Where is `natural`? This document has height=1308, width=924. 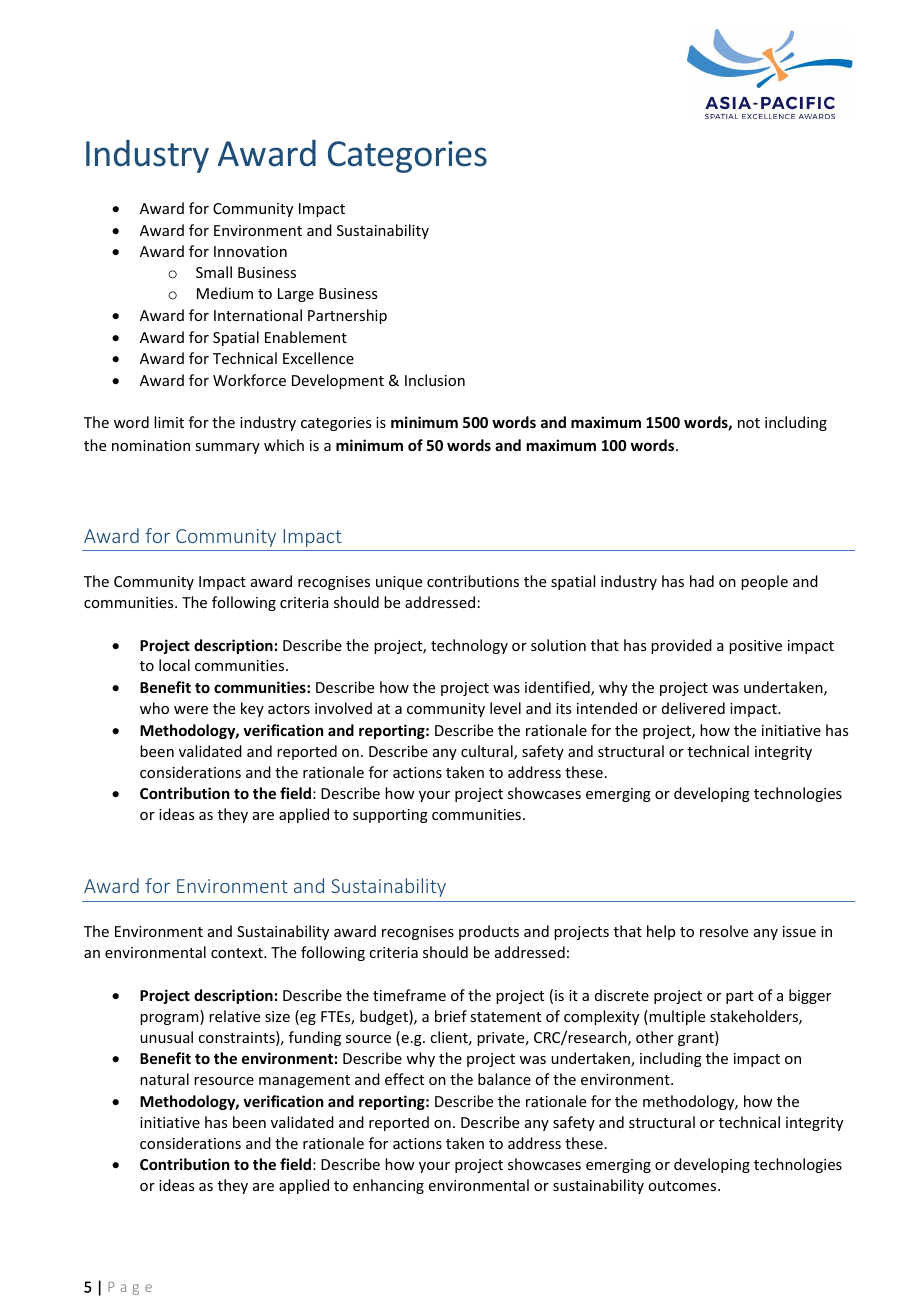
natural is located at coordinates (164, 1079).
